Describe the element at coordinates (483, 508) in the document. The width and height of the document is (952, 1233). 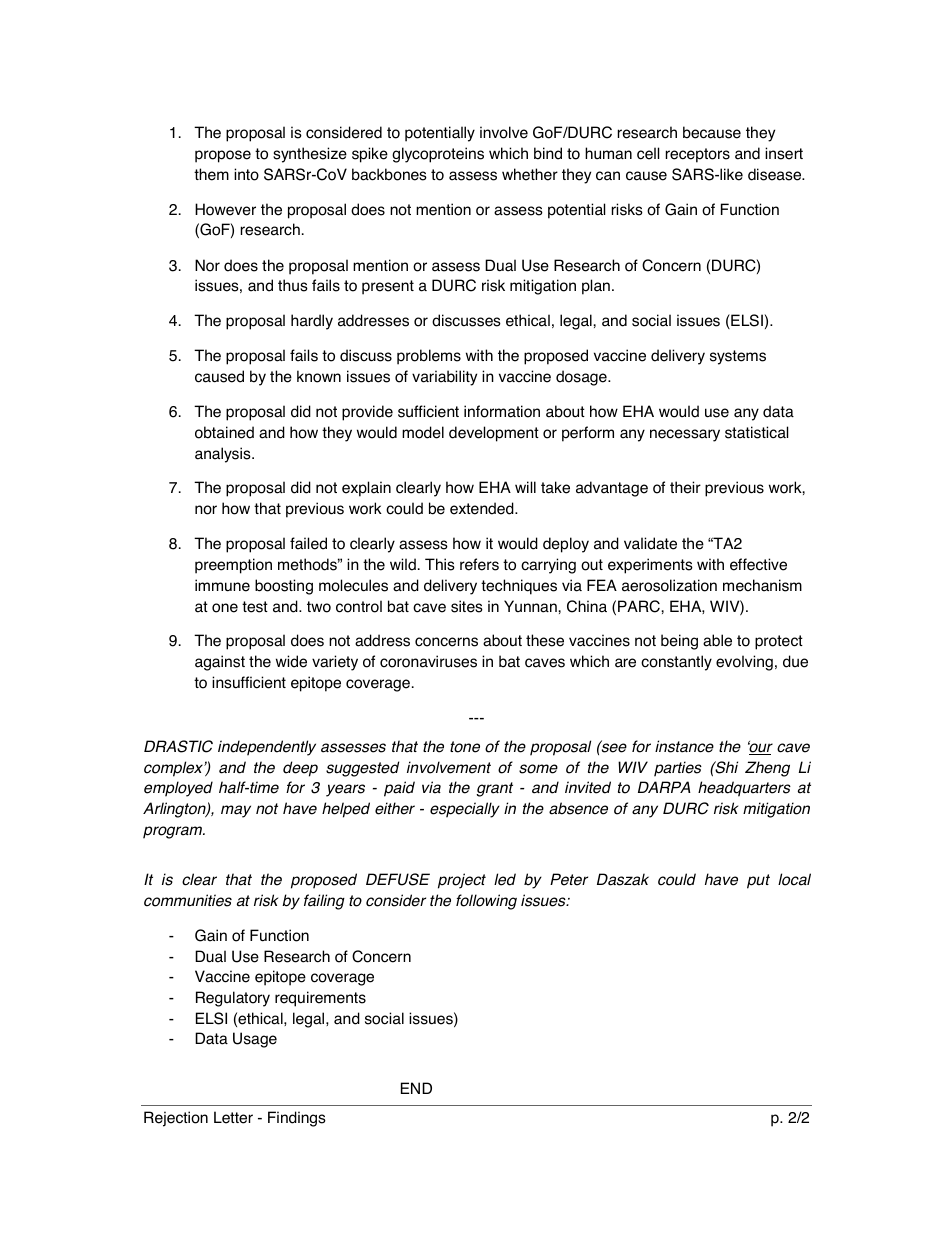
I see `extended` at that location.
